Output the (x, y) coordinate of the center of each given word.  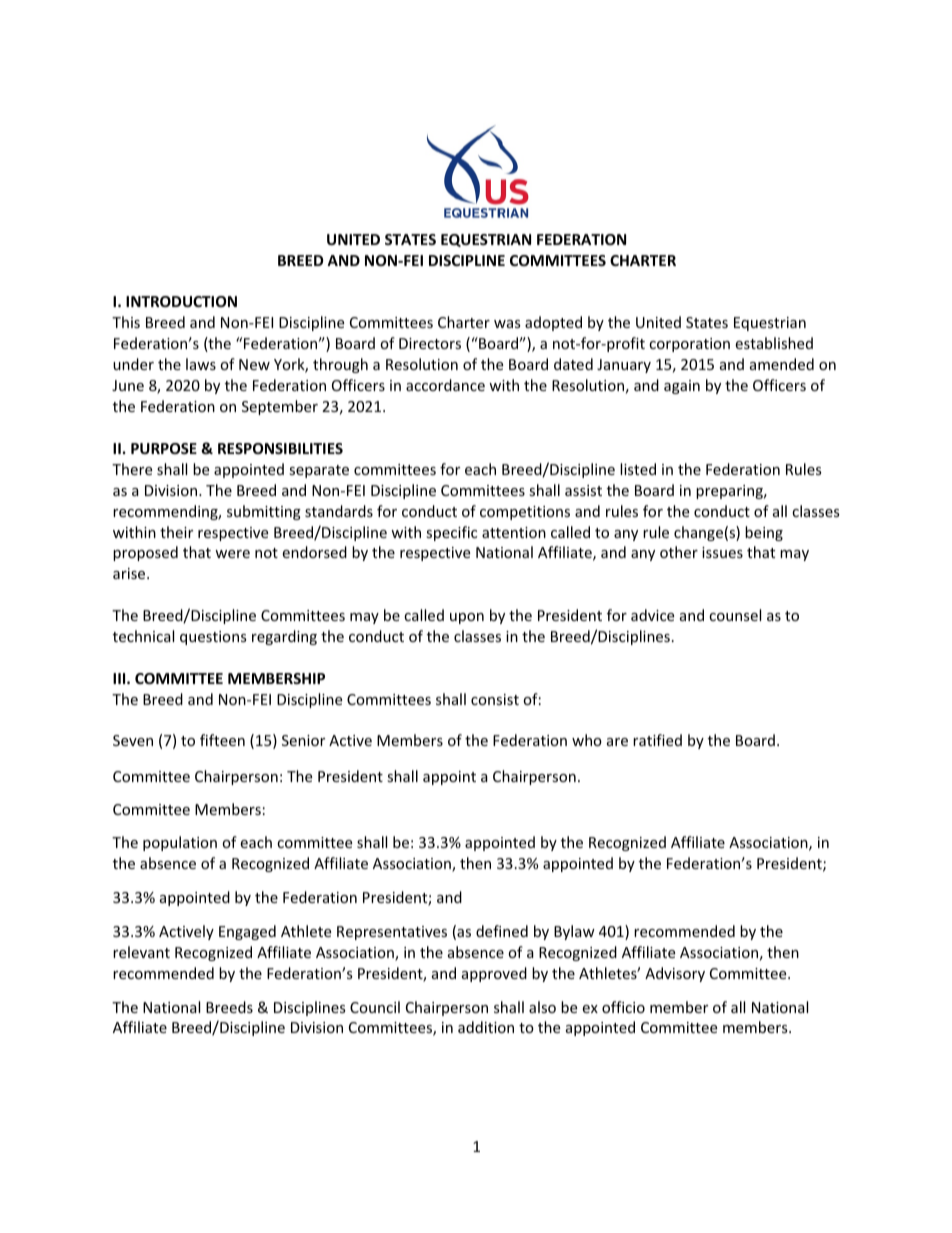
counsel (735, 615)
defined (502, 931)
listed (638, 469)
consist (495, 699)
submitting (264, 512)
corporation (689, 345)
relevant (141, 952)
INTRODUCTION (181, 301)
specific (451, 533)
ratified (657, 740)
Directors (430, 343)
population (180, 843)
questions (213, 638)
